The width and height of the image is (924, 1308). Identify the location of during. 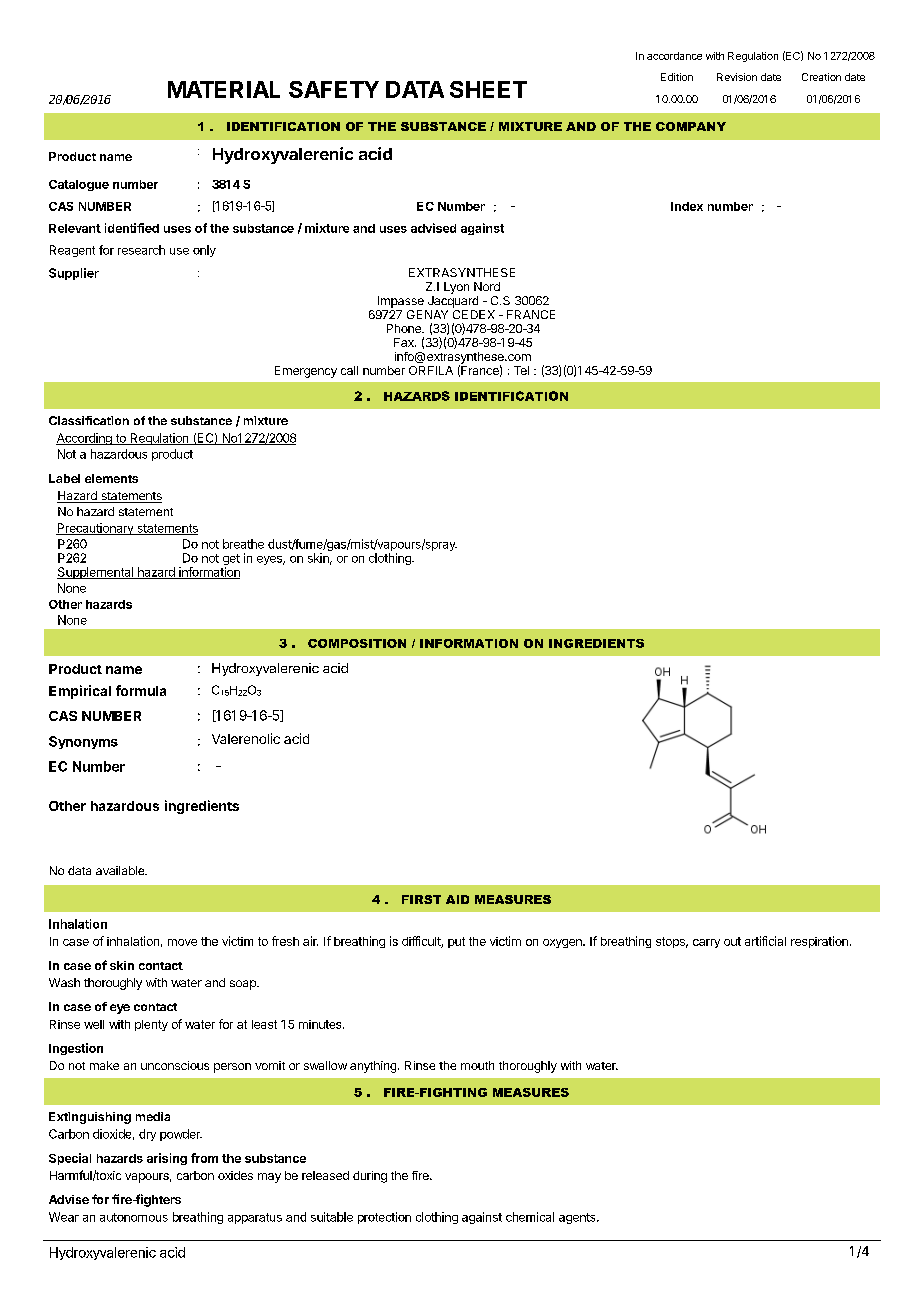
(370, 1177).
